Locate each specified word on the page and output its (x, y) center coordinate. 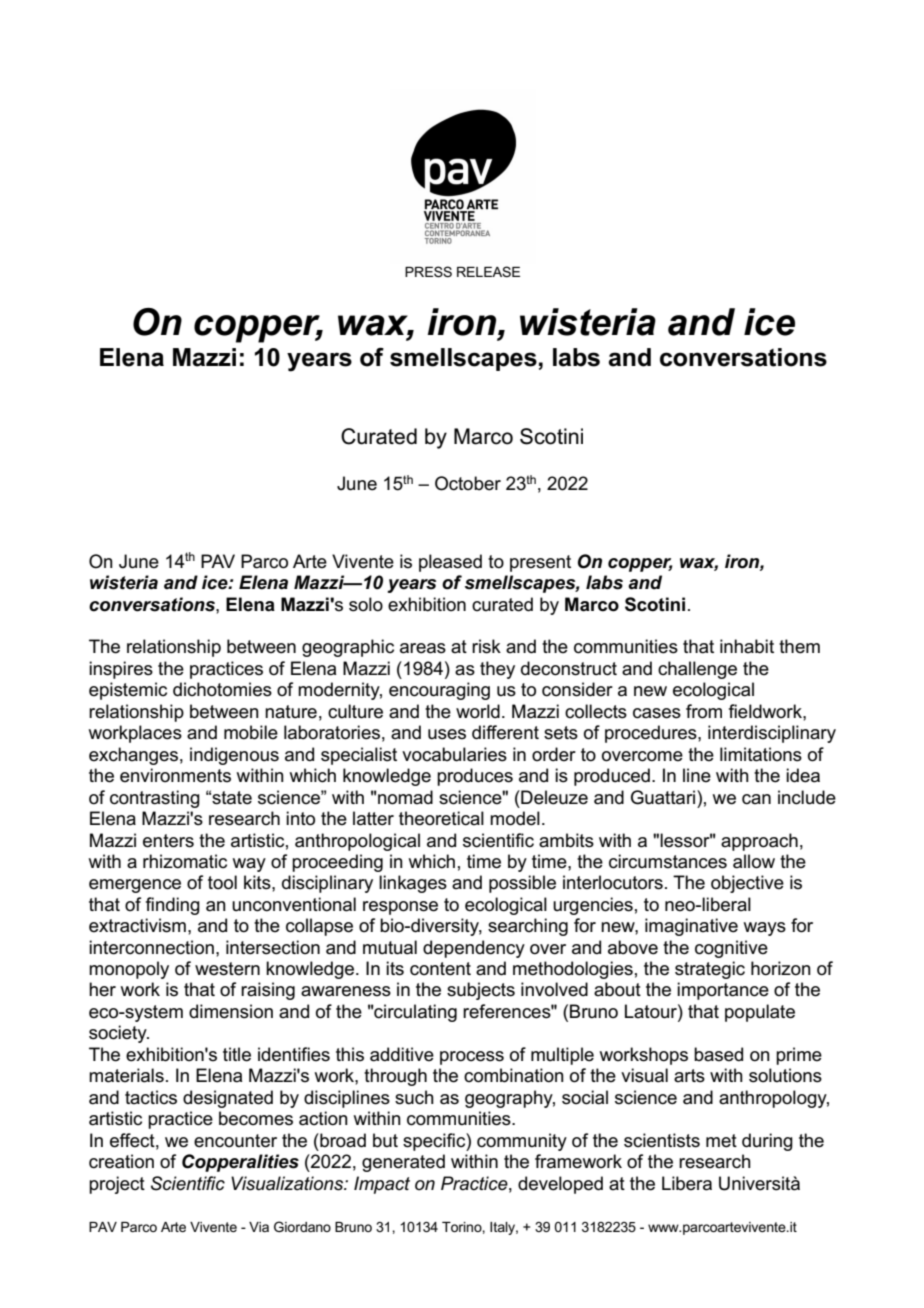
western (227, 969)
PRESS (428, 271)
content (440, 969)
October (468, 483)
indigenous (234, 756)
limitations (761, 754)
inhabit (747, 646)
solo (366, 604)
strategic (710, 970)
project (117, 1185)
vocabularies (454, 754)
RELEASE (488, 271)
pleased (450, 563)
